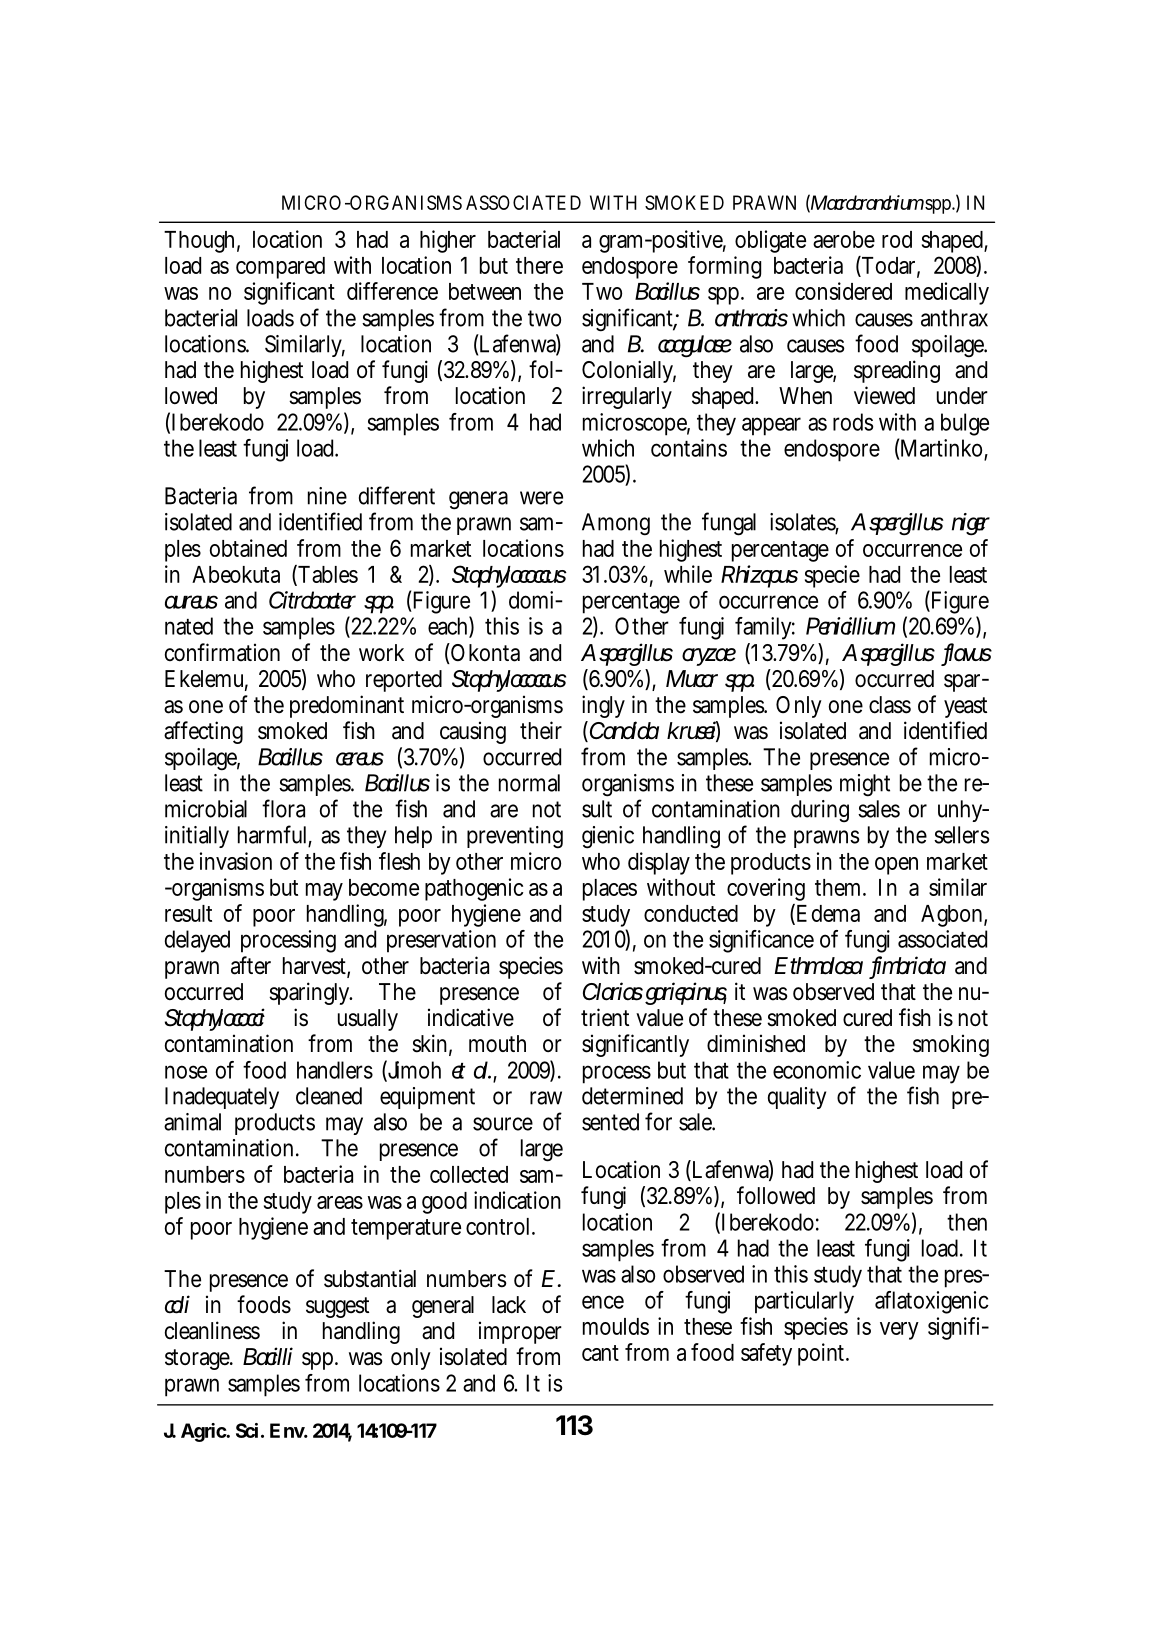 This page has height=1627, width=1150. I want to click on Sci, so click(247, 1430).
